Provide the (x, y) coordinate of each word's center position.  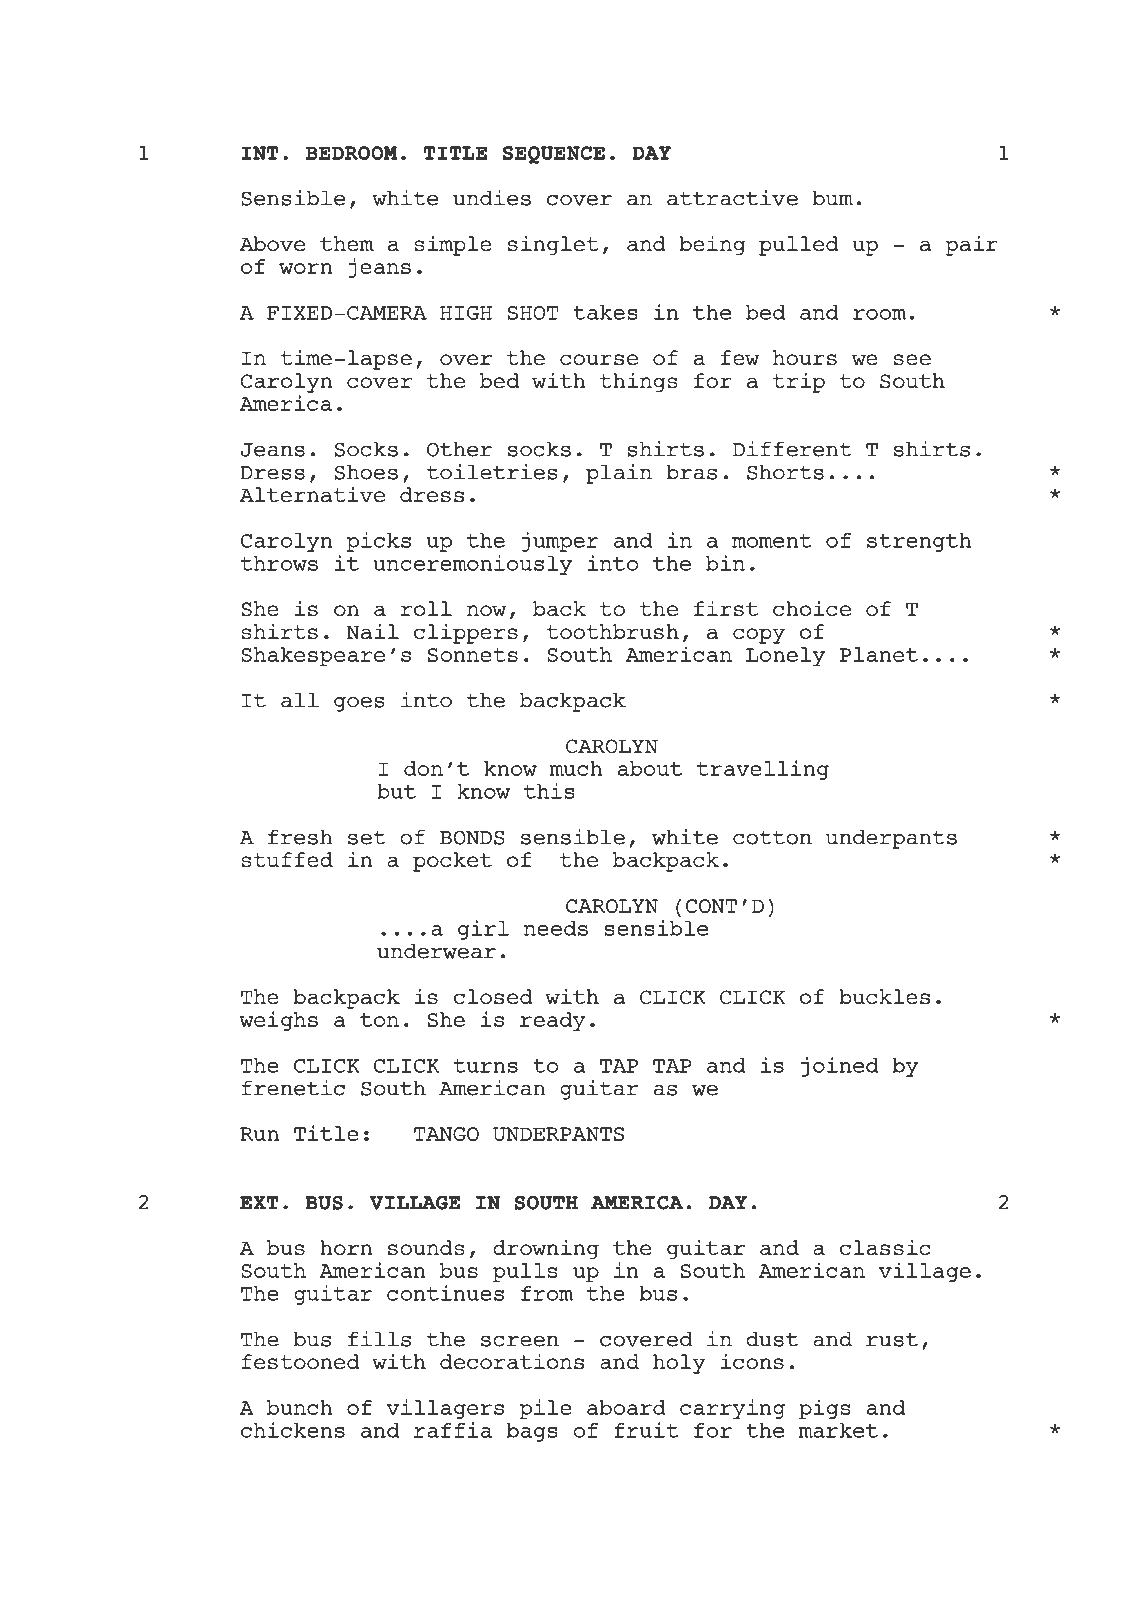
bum (833, 198)
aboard (626, 1407)
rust (892, 1339)
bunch (300, 1407)
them (347, 243)
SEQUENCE (554, 155)
